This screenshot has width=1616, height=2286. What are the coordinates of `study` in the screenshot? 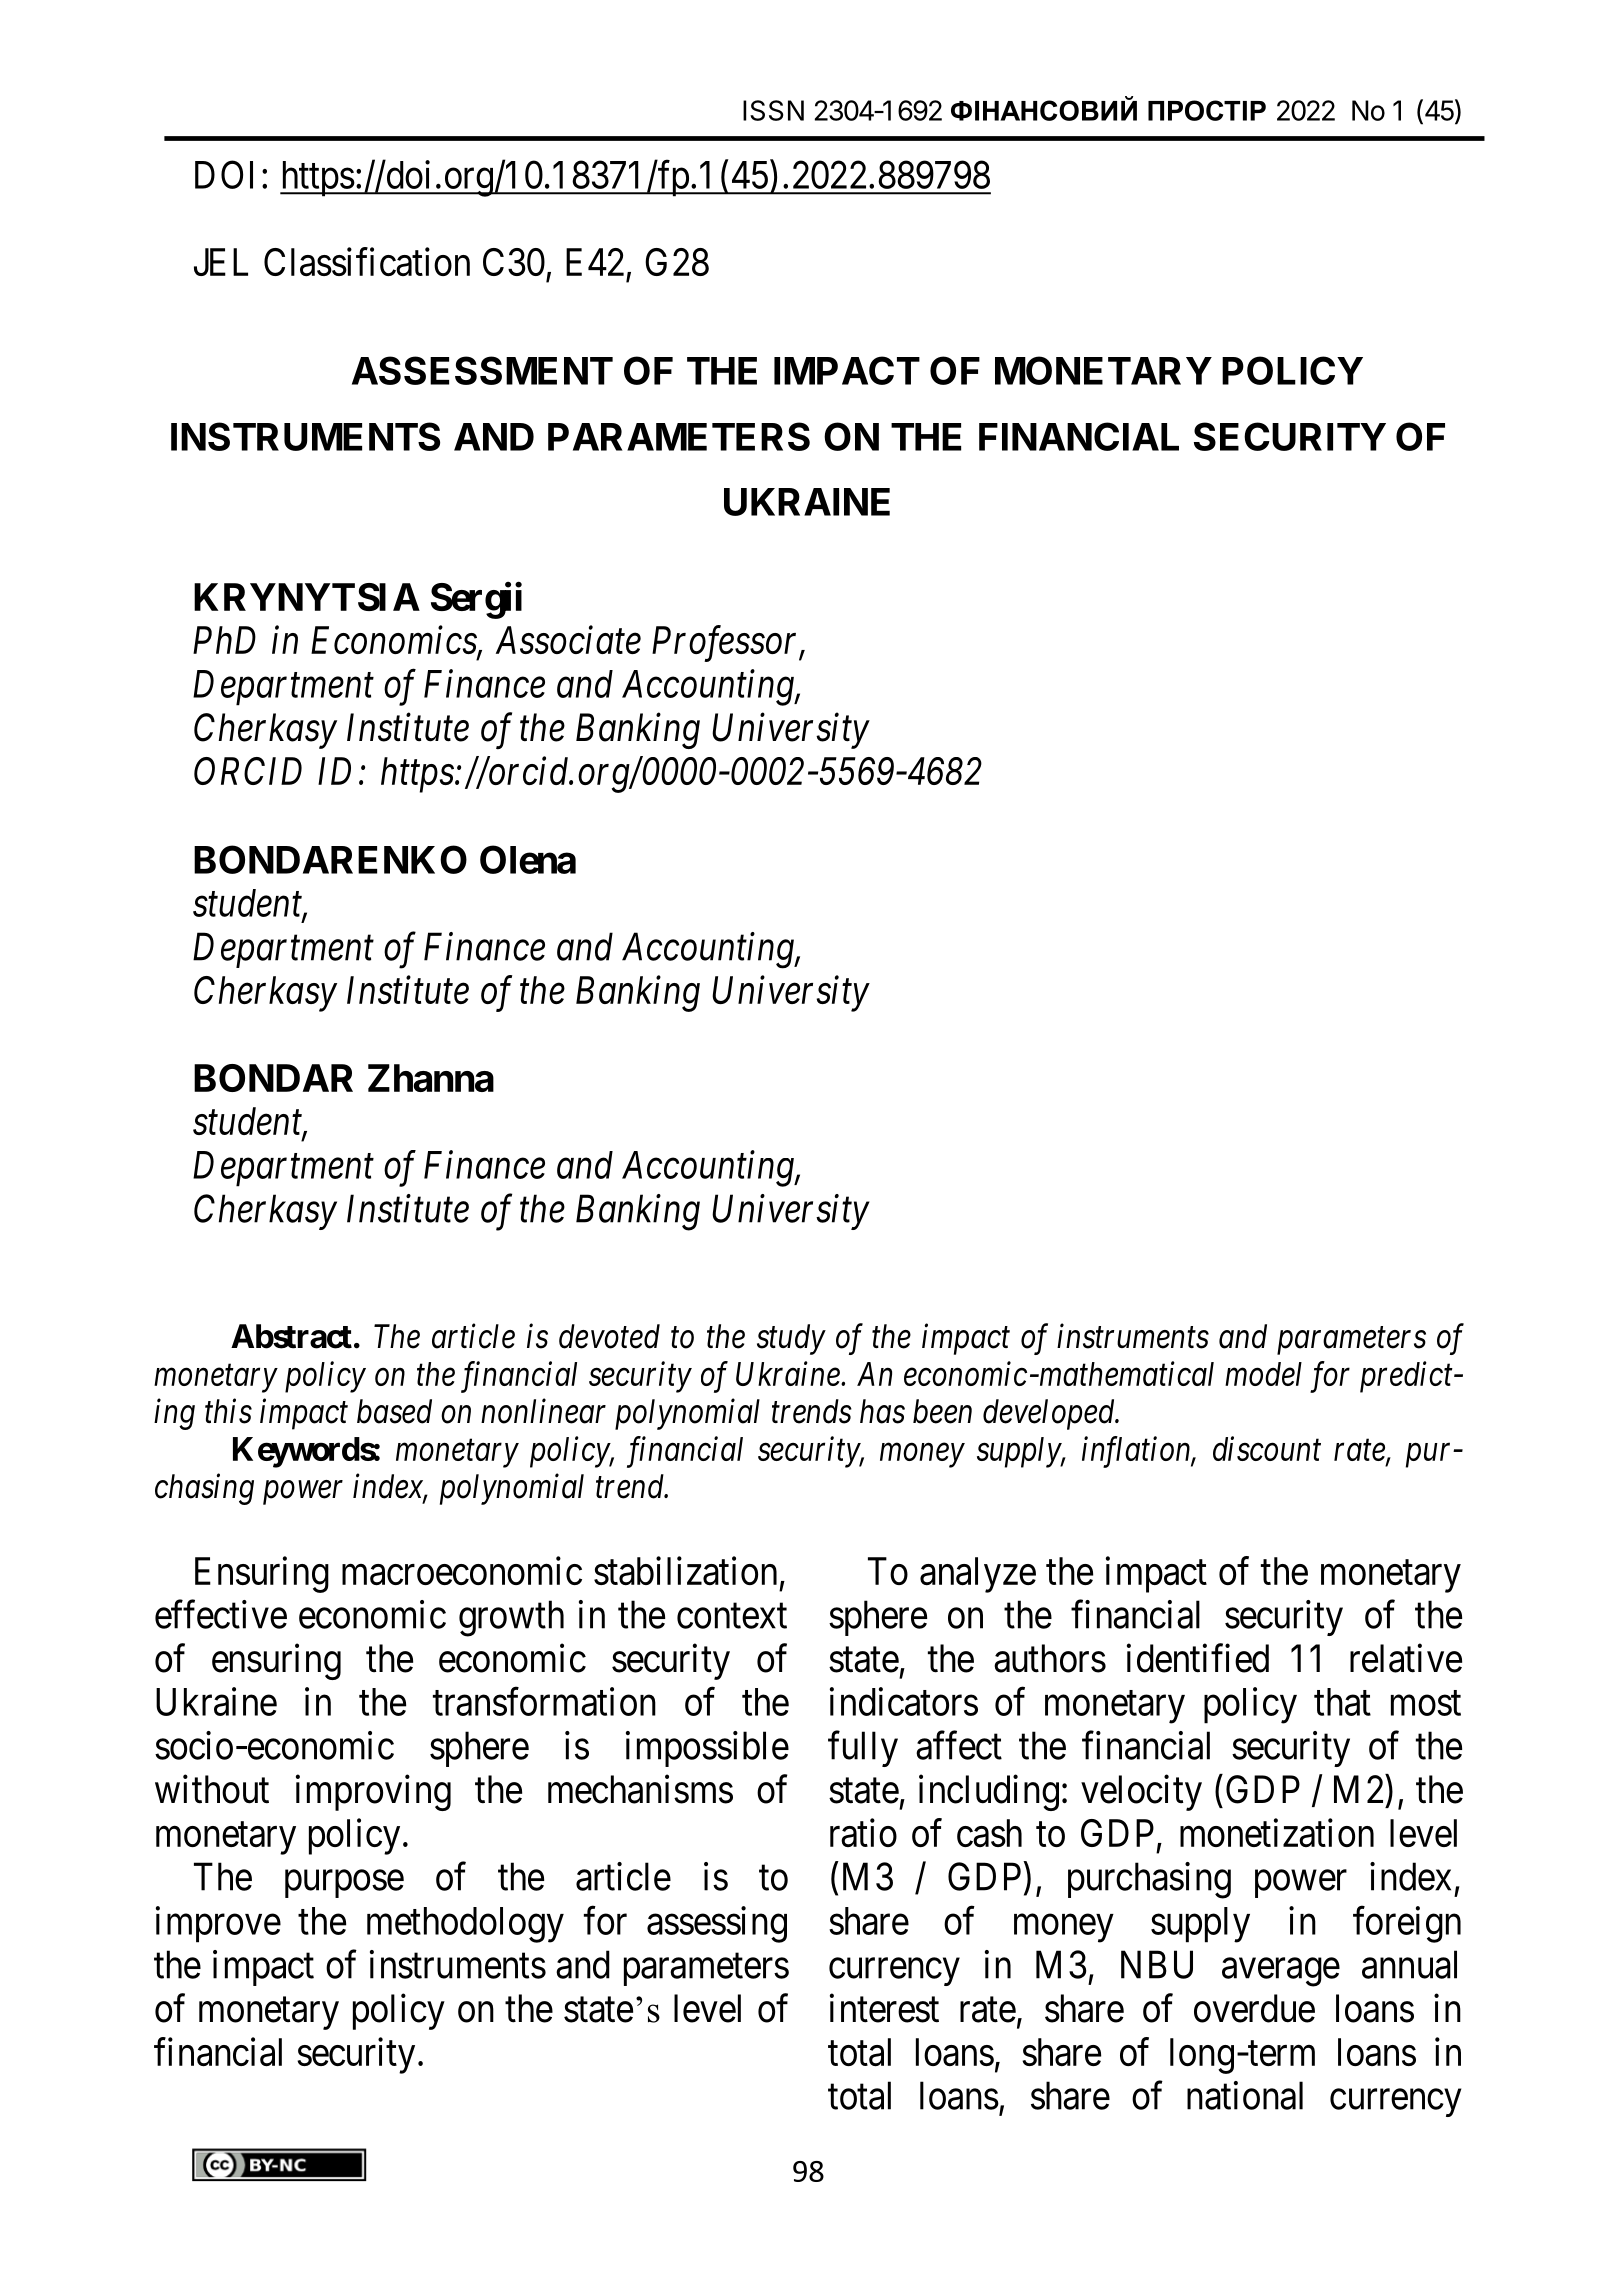 It's located at (791, 1339).
